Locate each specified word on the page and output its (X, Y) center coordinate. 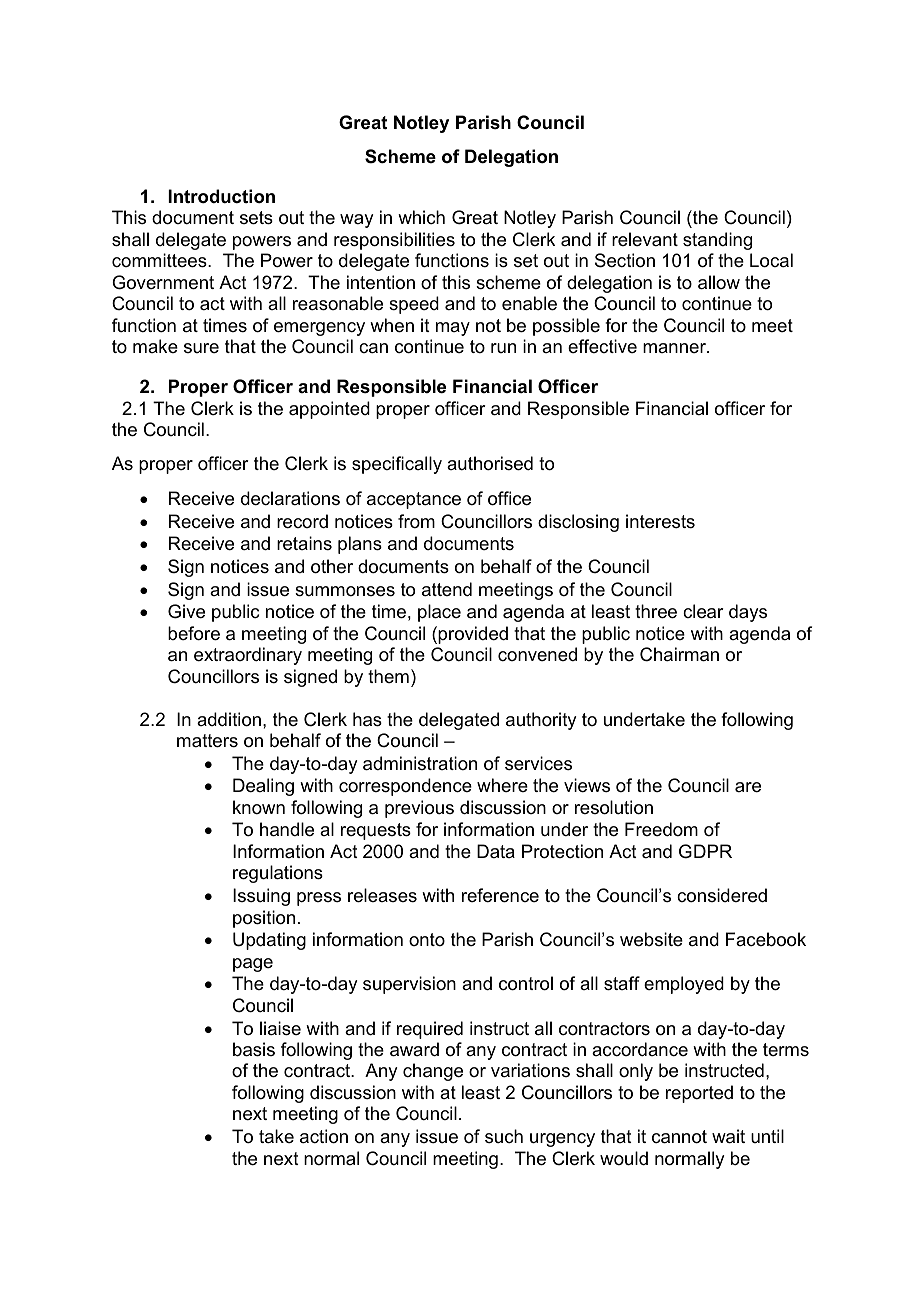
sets (256, 218)
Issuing (261, 897)
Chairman (679, 654)
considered (722, 895)
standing (717, 241)
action (324, 1136)
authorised (490, 463)
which (421, 217)
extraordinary (248, 656)
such (504, 1136)
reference (500, 895)
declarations (290, 498)
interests (660, 521)
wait (728, 1136)
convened (537, 654)
